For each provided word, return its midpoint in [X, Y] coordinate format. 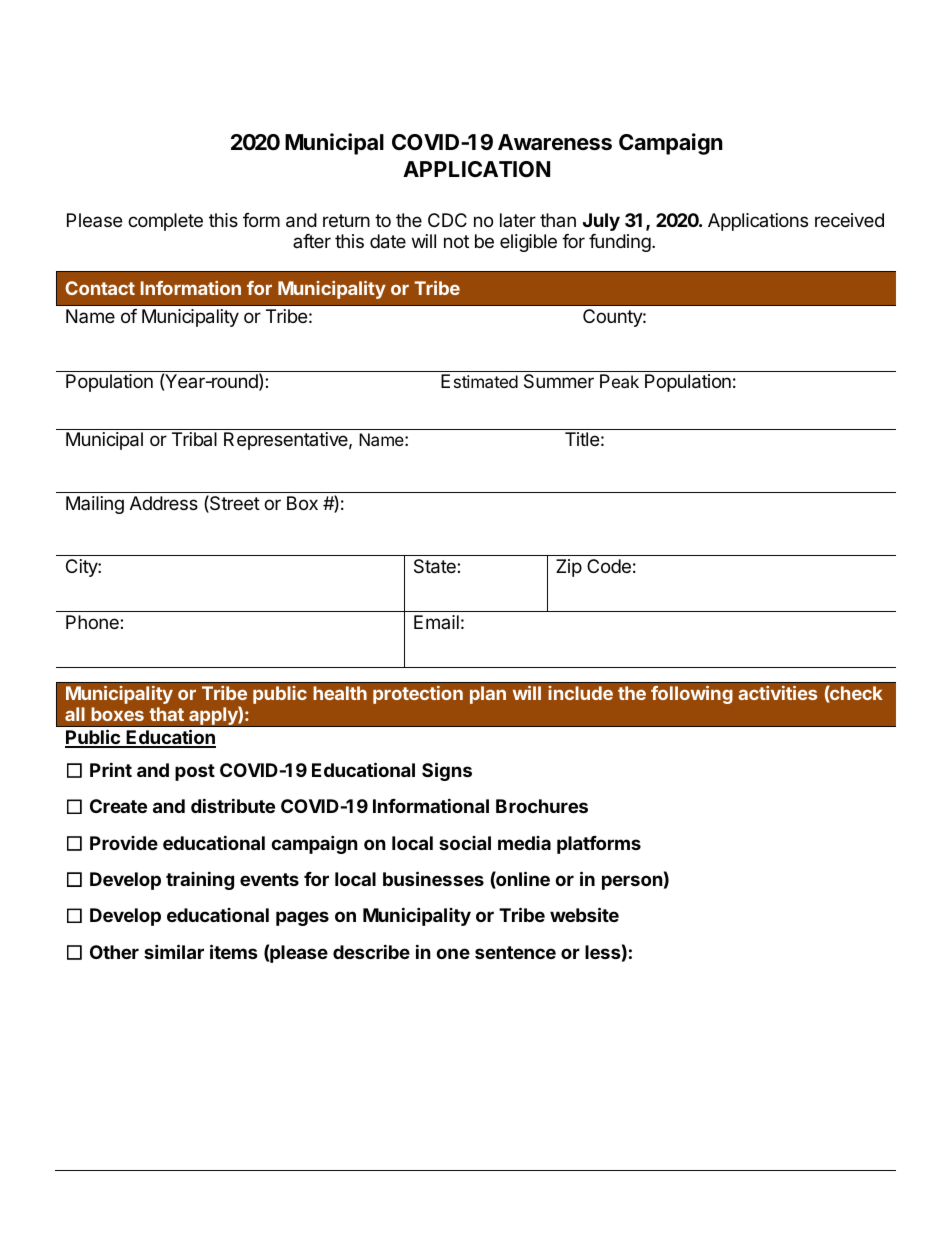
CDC [447, 220]
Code [609, 566]
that [166, 714]
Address [164, 503]
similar [174, 951]
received [849, 220]
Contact [100, 288]
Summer [559, 381]
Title [582, 439]
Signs [447, 771]
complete [165, 222]
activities [777, 693]
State [436, 566]
